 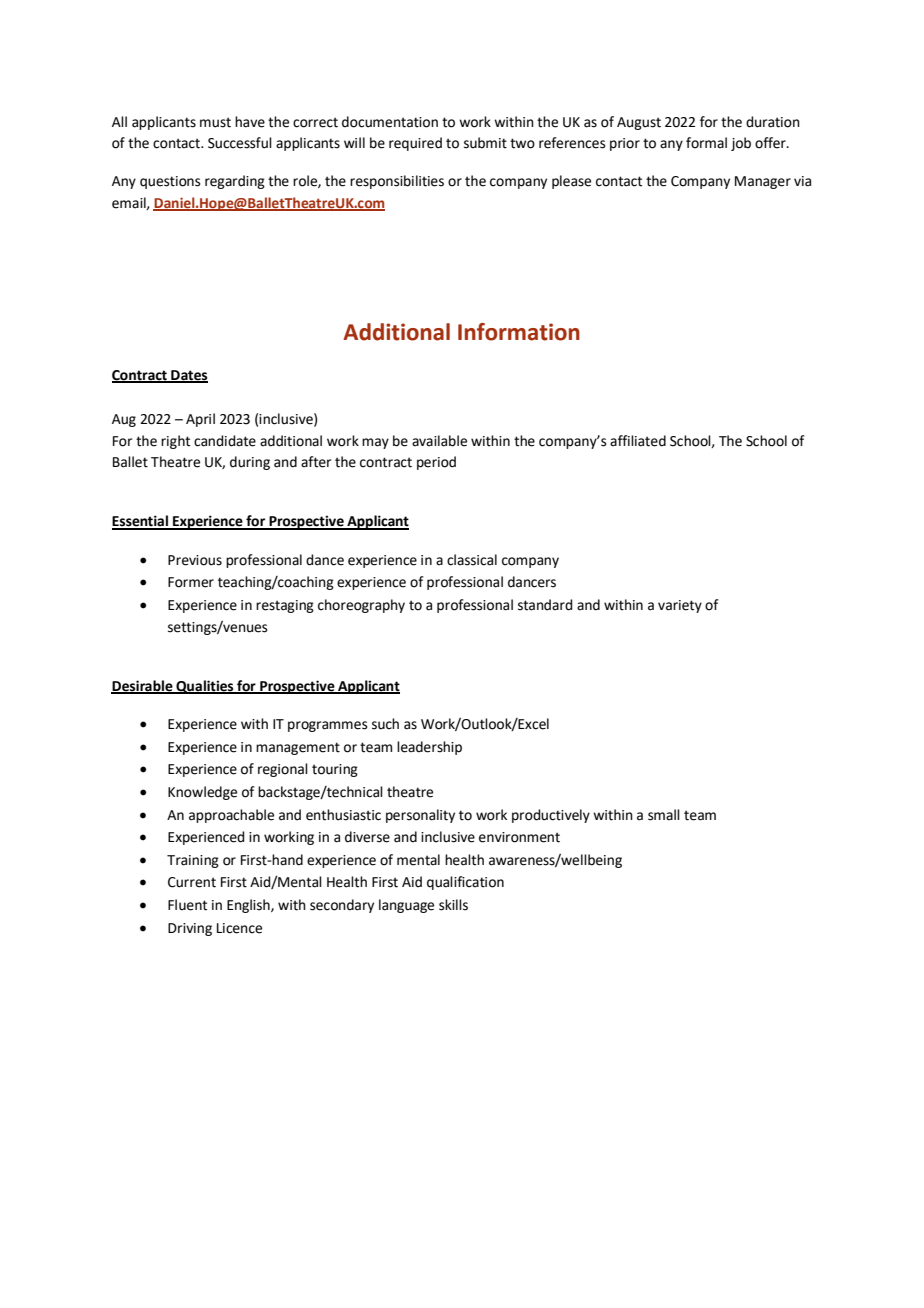 I want to click on submit, so click(x=485, y=143).
